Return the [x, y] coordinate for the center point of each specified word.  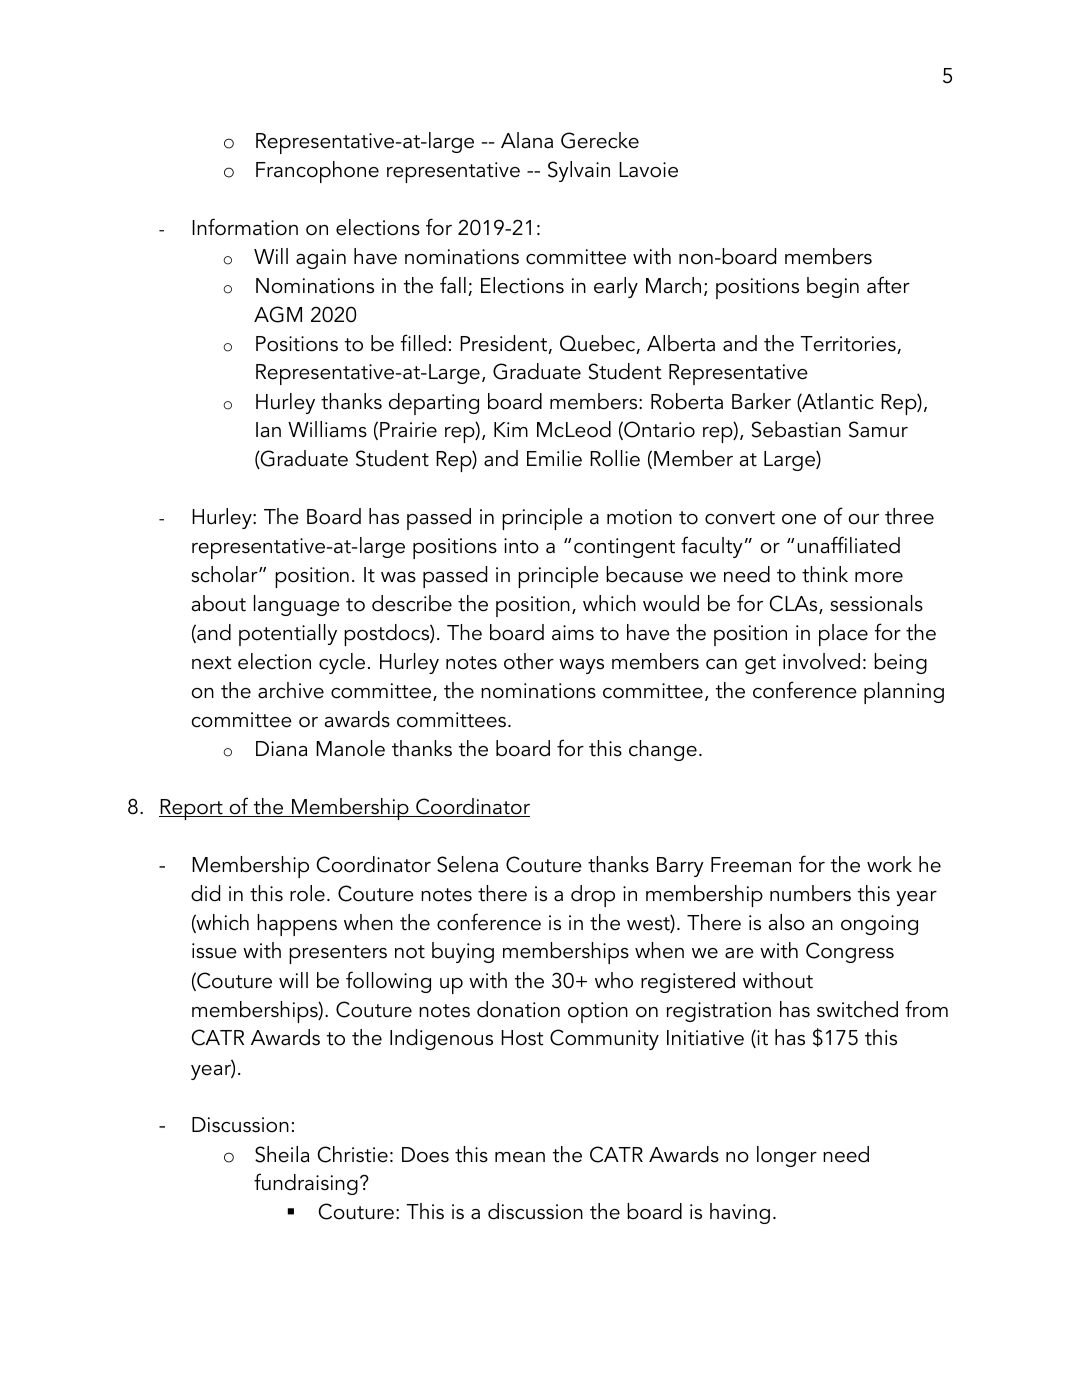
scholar [225, 574]
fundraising [306, 1184]
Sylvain [579, 171]
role [307, 893]
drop [593, 896]
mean [520, 1157]
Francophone [317, 172]
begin [833, 287]
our [864, 519]
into [521, 546]
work [889, 864]
